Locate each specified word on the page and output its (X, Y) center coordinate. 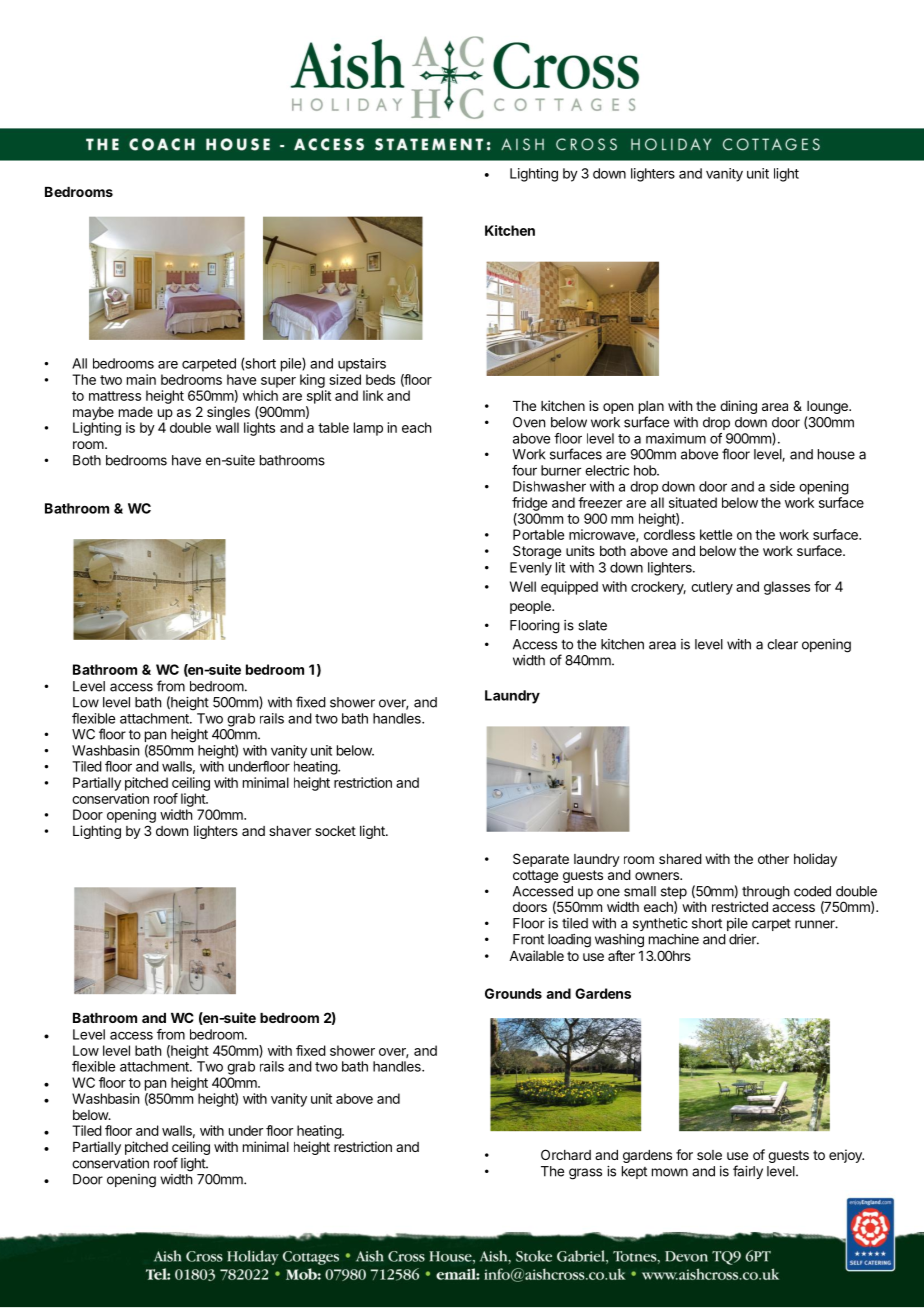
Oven (529, 422)
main (141, 379)
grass (585, 1174)
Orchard (566, 1154)
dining (738, 407)
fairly (748, 1172)
